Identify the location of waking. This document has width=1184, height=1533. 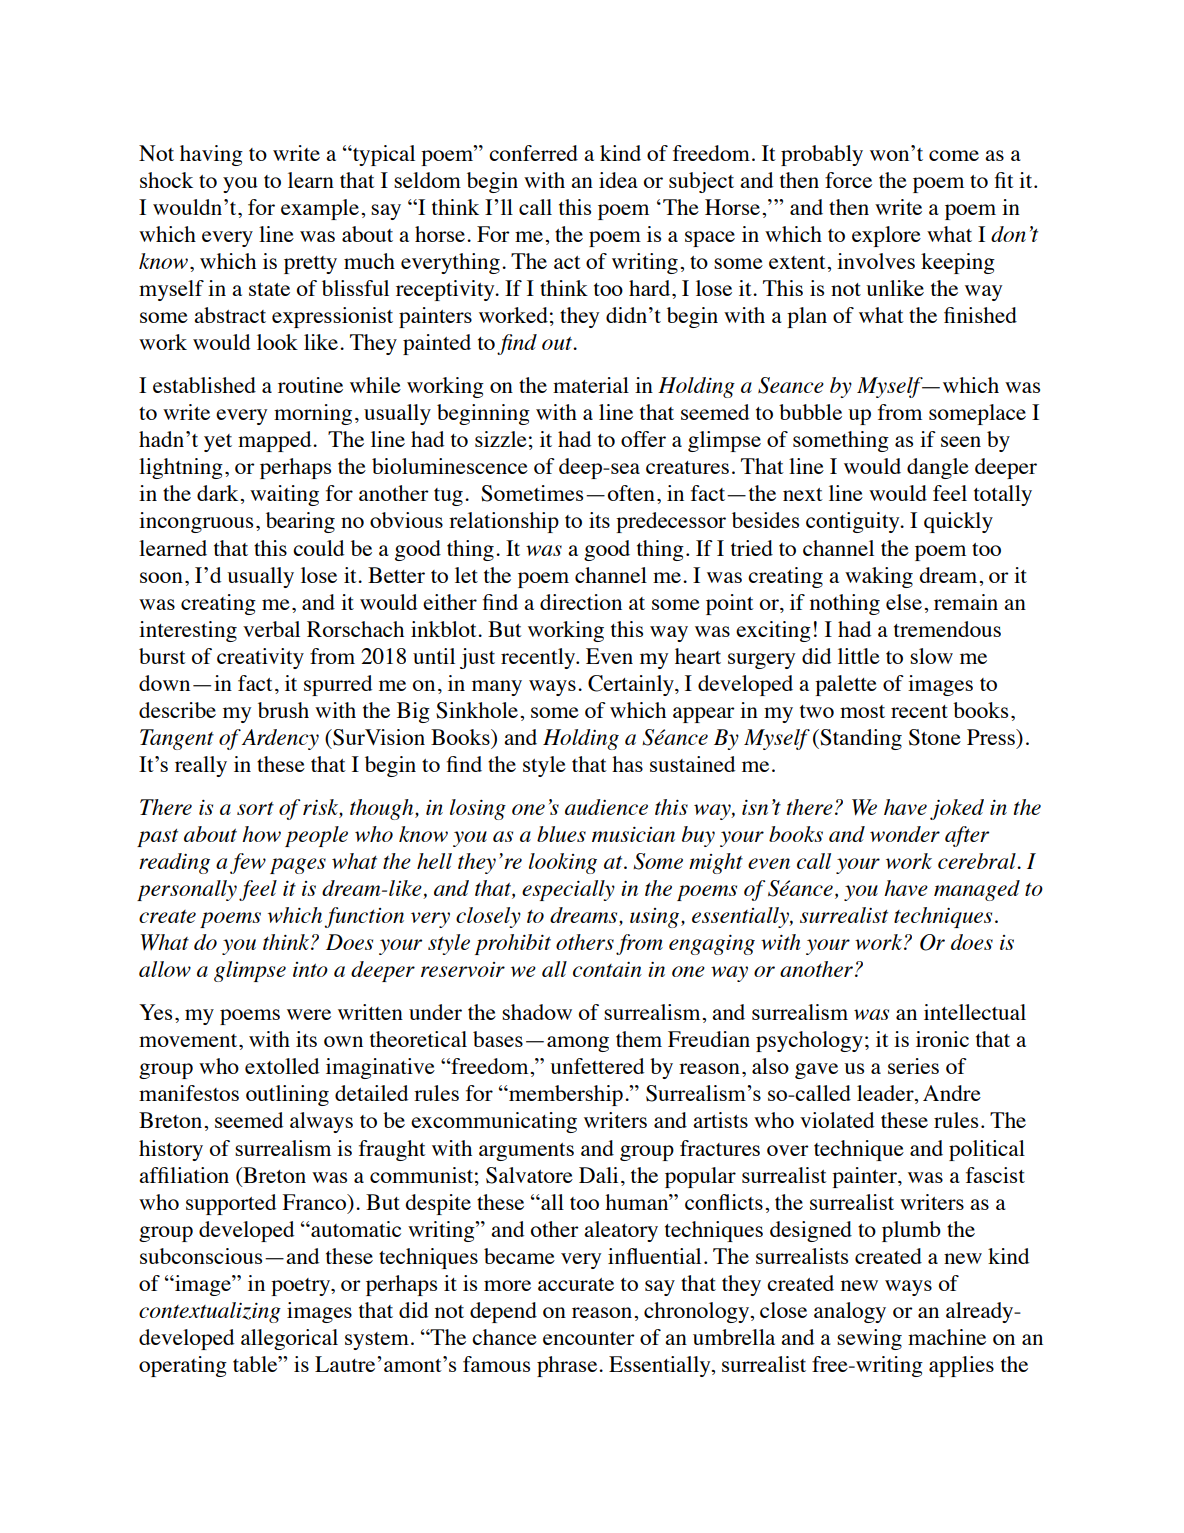
(879, 577).
